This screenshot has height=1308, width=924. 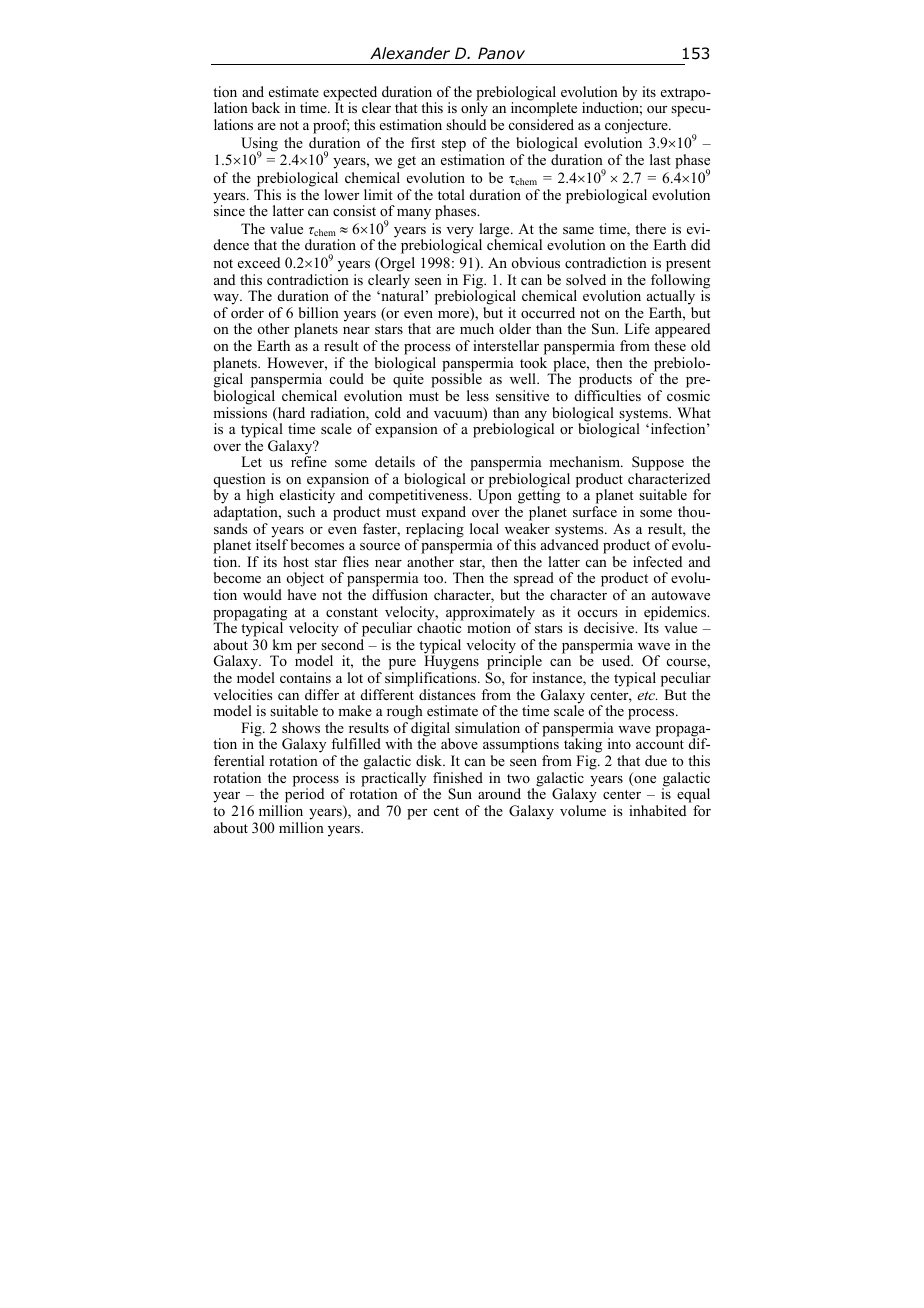 I want to click on much, so click(x=477, y=328).
